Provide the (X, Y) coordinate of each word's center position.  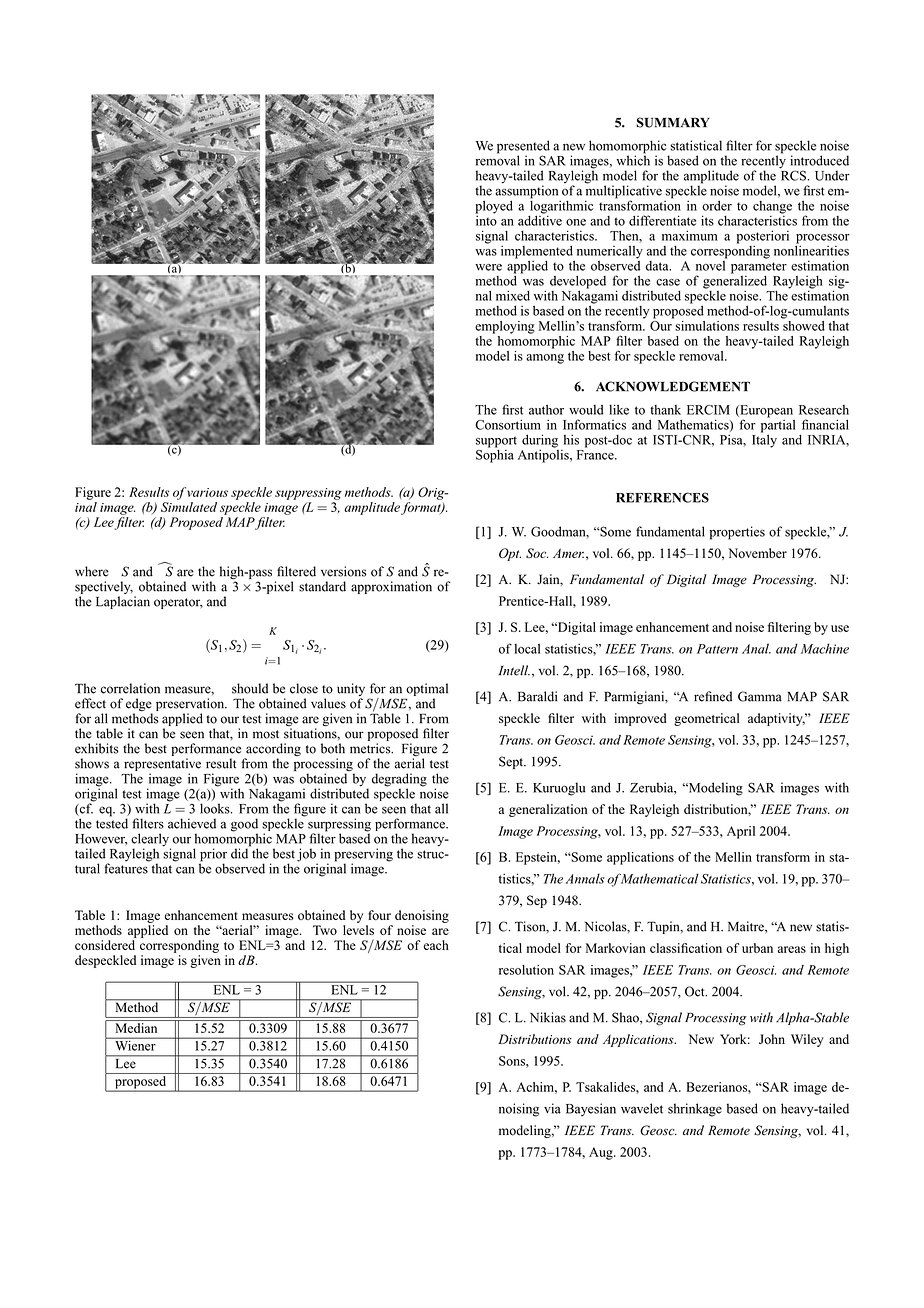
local (527, 649)
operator (178, 603)
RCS (794, 174)
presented (523, 148)
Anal (756, 648)
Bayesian (591, 1110)
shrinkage (695, 1110)
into (486, 219)
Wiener (135, 1044)
